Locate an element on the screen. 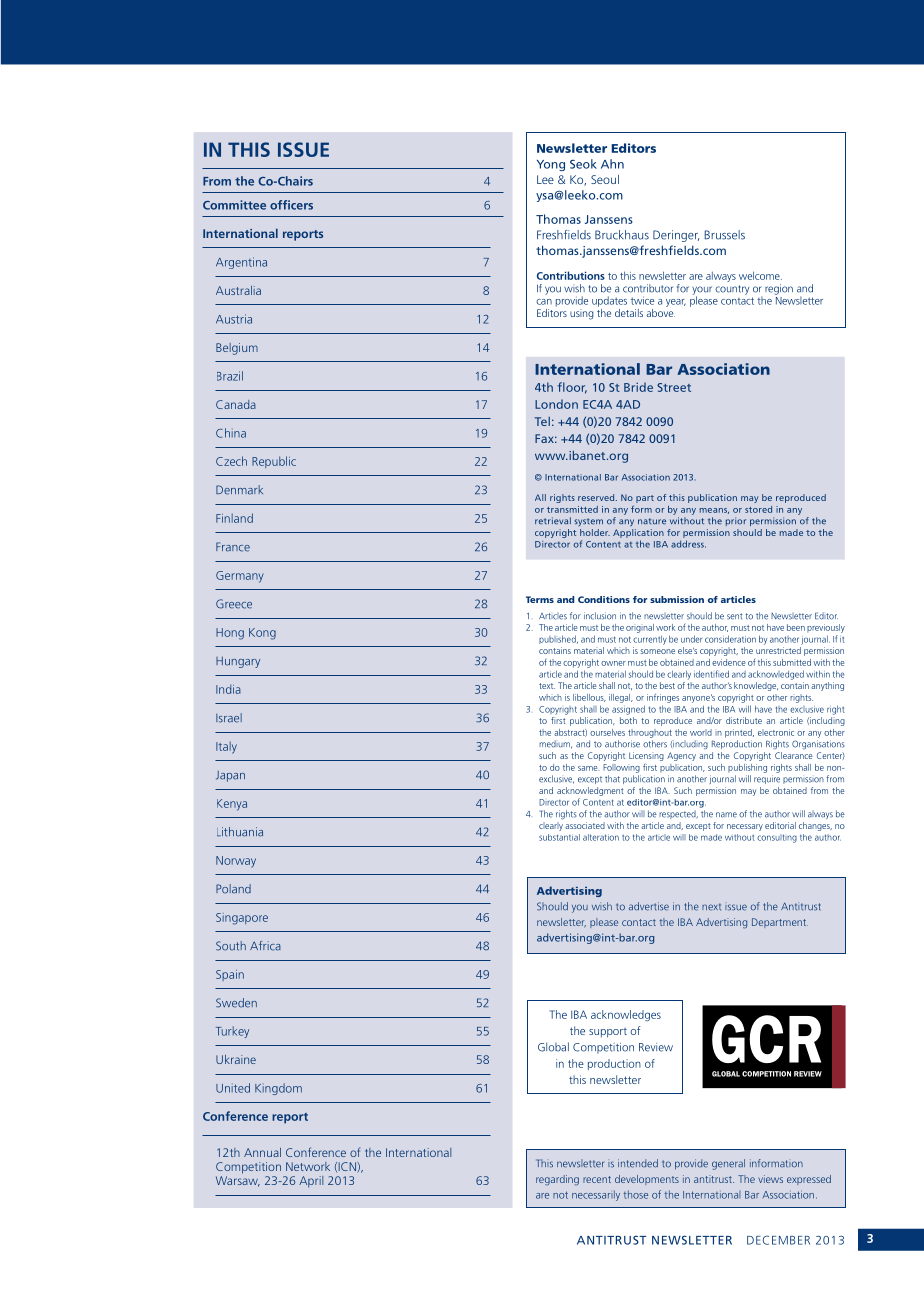 Image resolution: width=924 pixels, height=1308 pixels. distribute is located at coordinates (744, 720).
